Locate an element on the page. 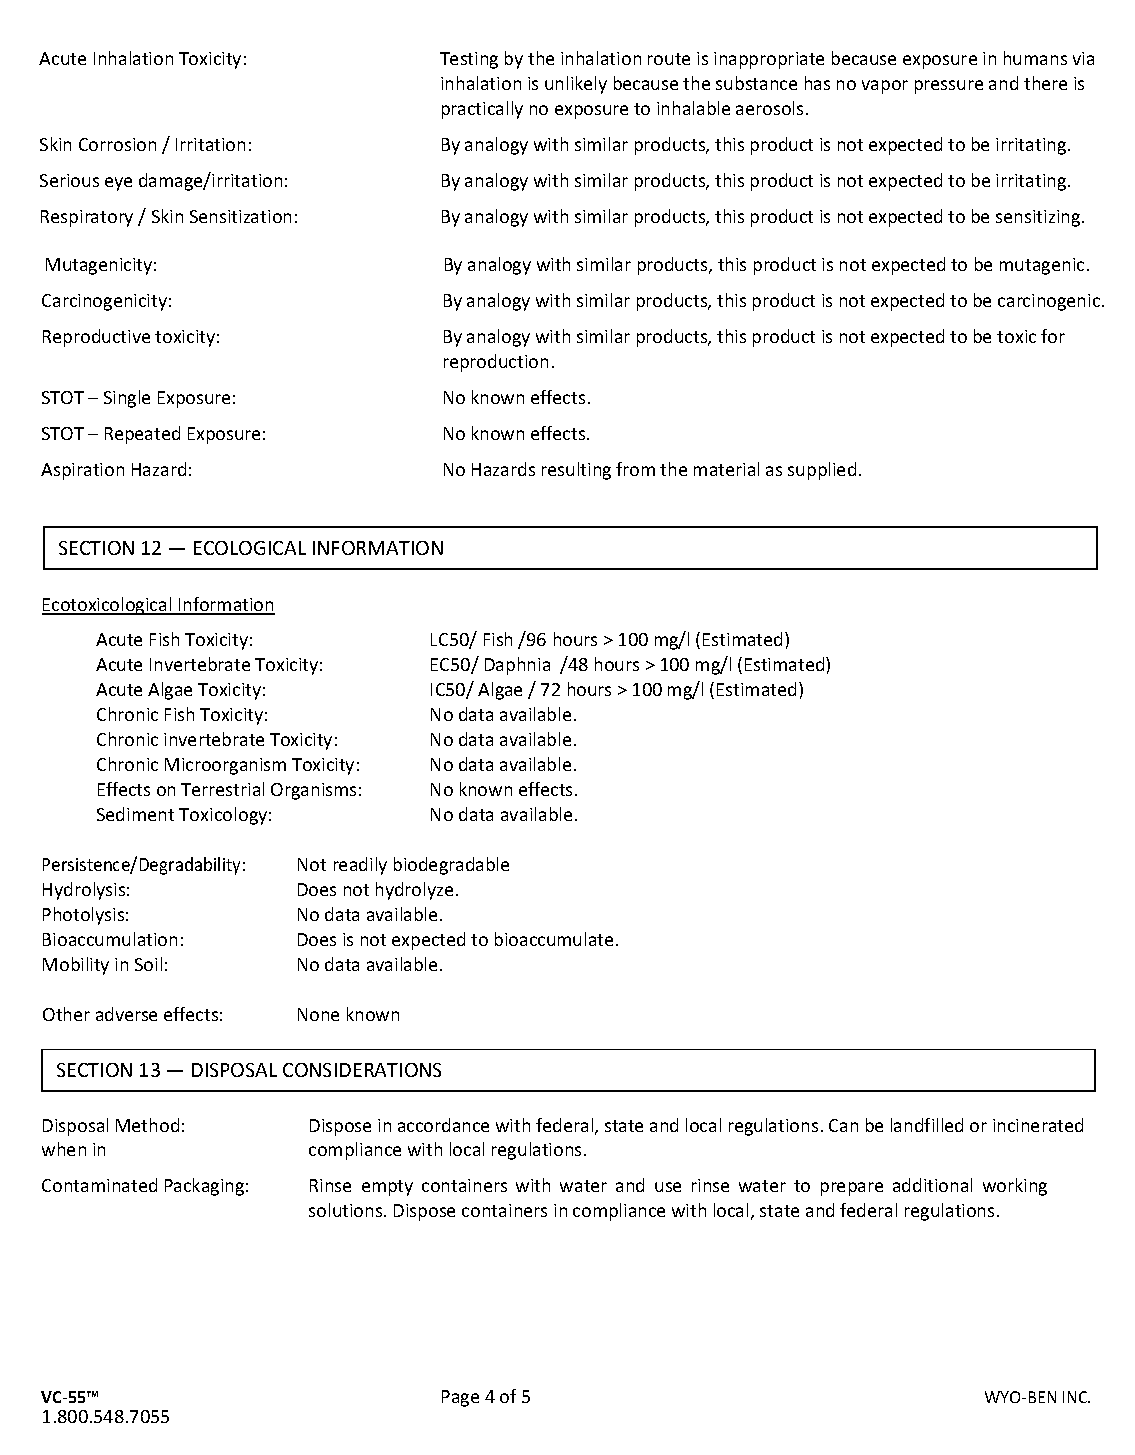 The image size is (1135, 1455). accordance is located at coordinates (443, 1125).
